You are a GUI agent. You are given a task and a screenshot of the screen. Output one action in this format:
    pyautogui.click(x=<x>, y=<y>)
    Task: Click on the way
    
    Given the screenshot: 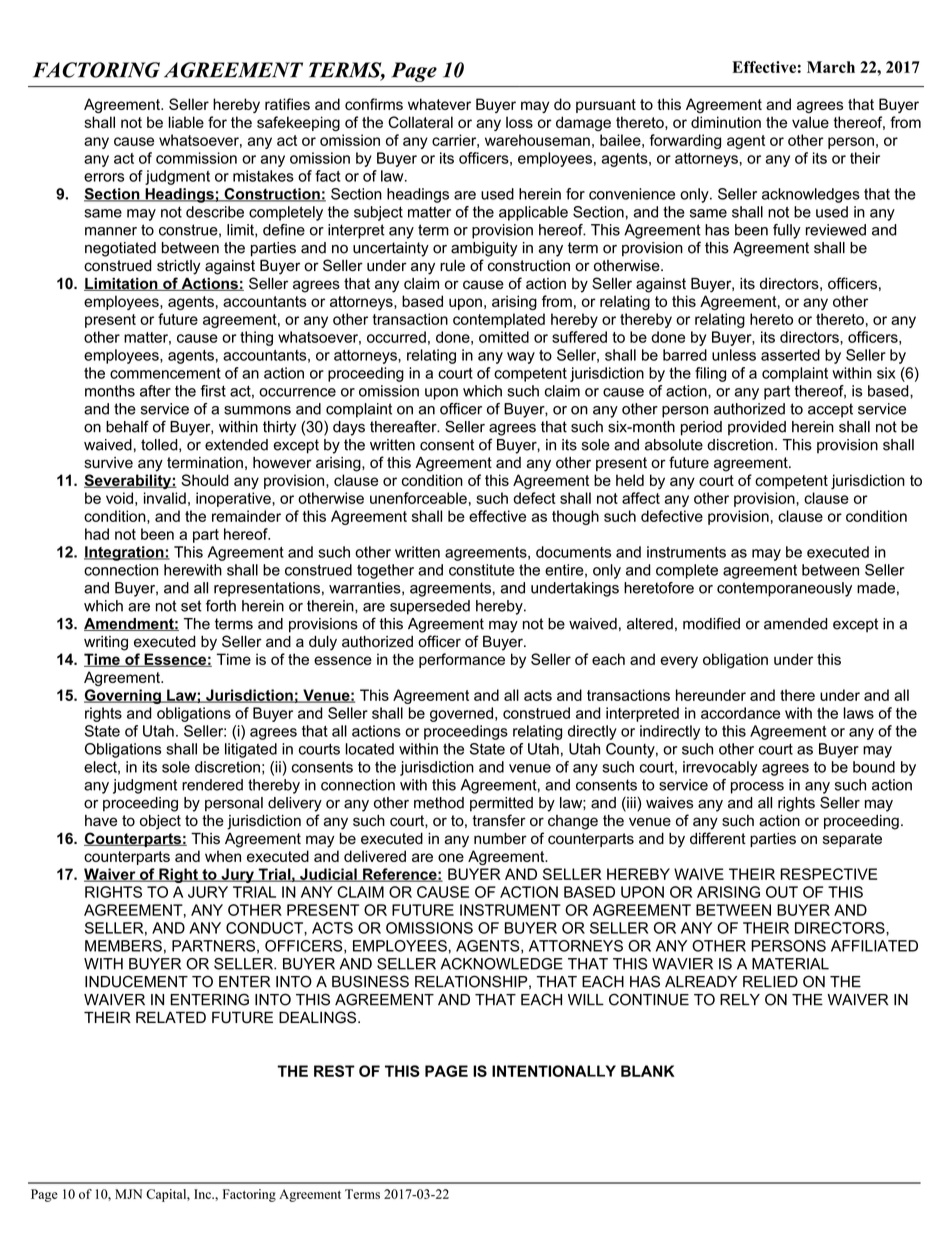 What is the action you would take?
    pyautogui.click(x=521, y=358)
